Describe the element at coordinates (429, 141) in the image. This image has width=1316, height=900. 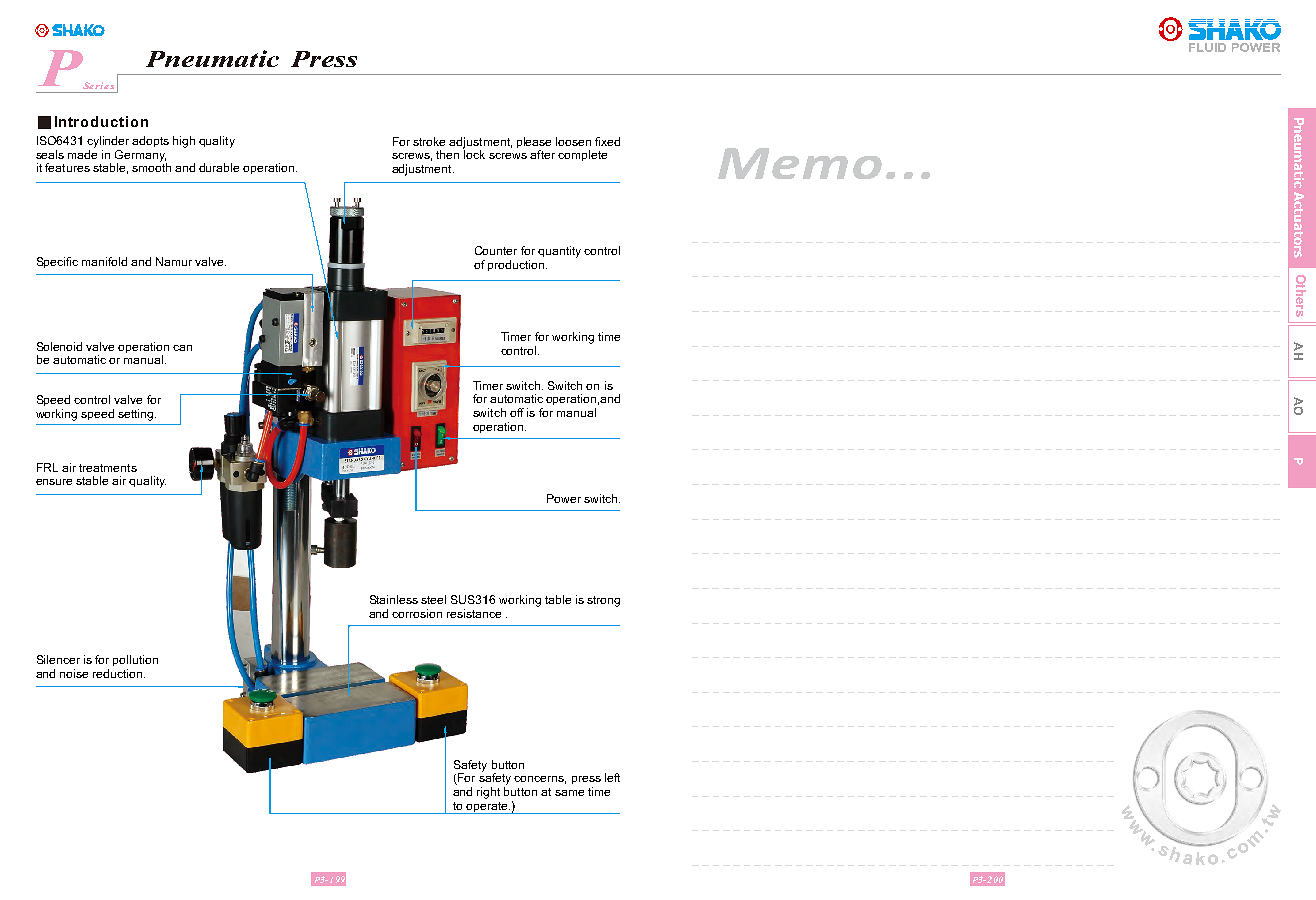
I see `stroke` at that location.
